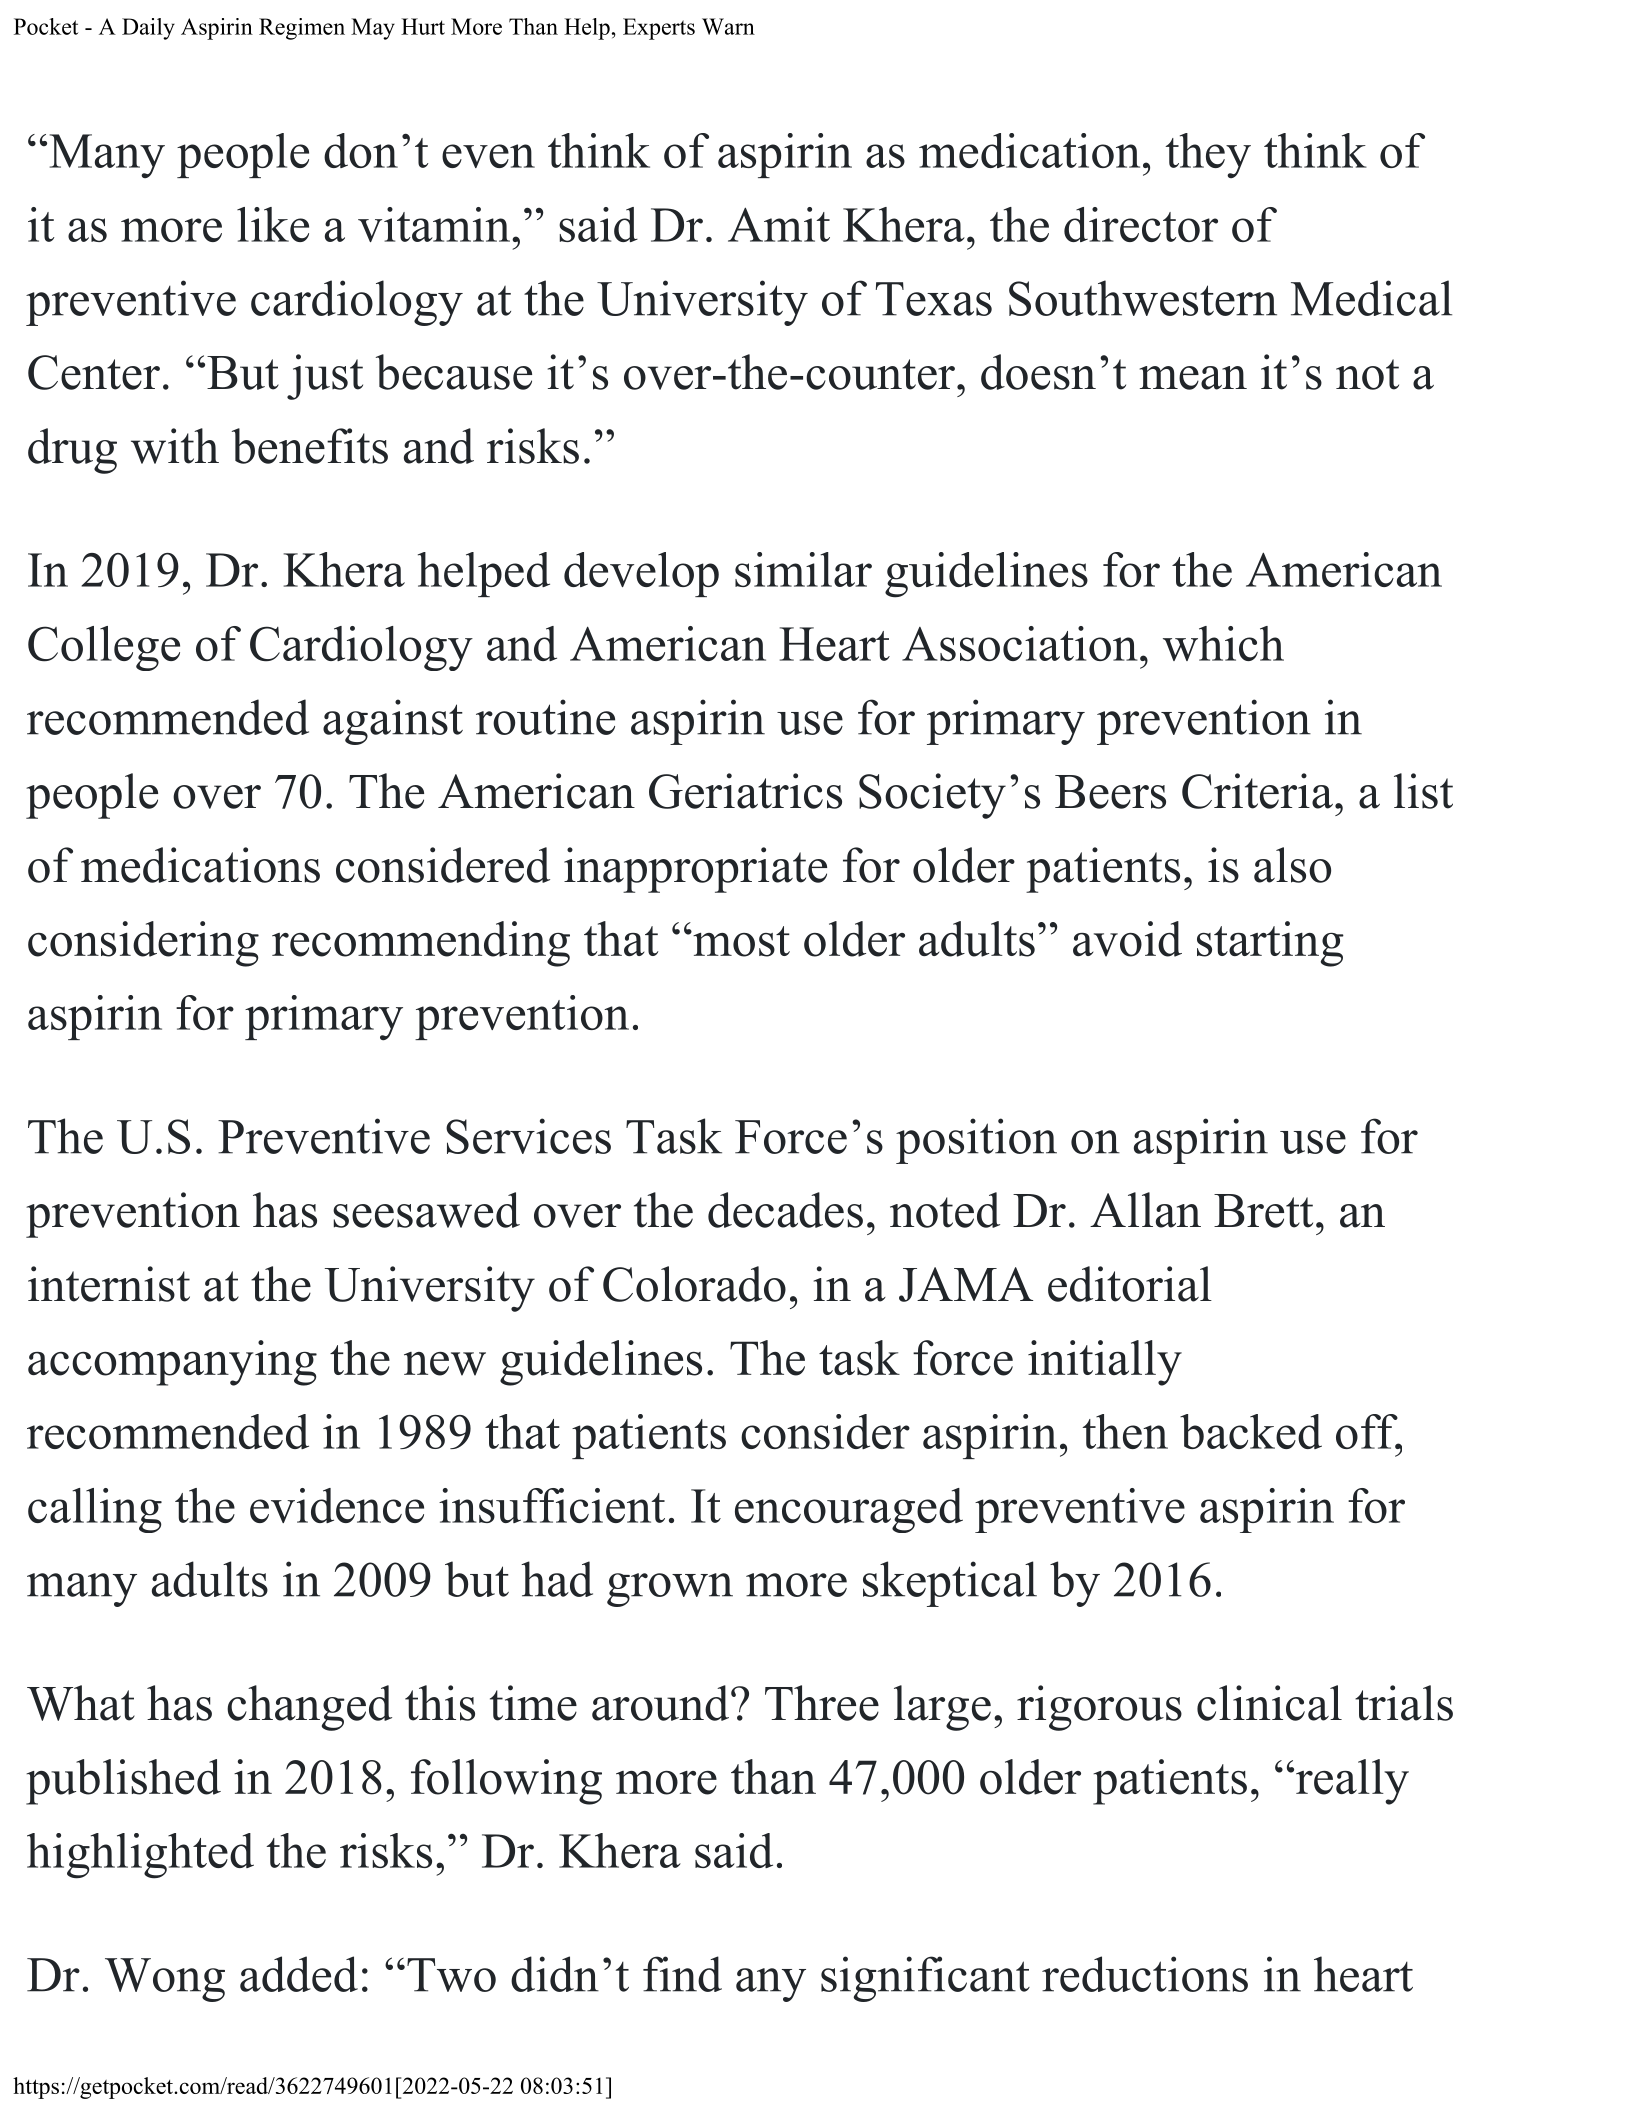 The width and height of the page is (1628, 2107). Describe the element at coordinates (1208, 155) in the page. I see `they` at that location.
